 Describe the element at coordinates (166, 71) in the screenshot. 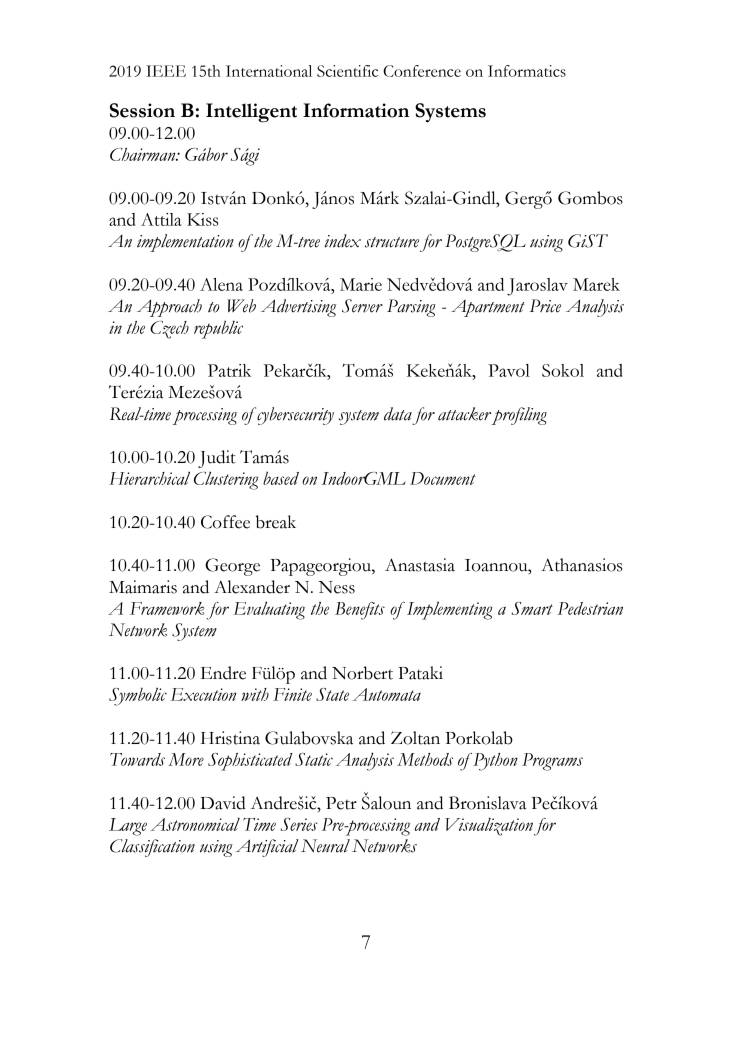

I see `IEEE` at that location.
